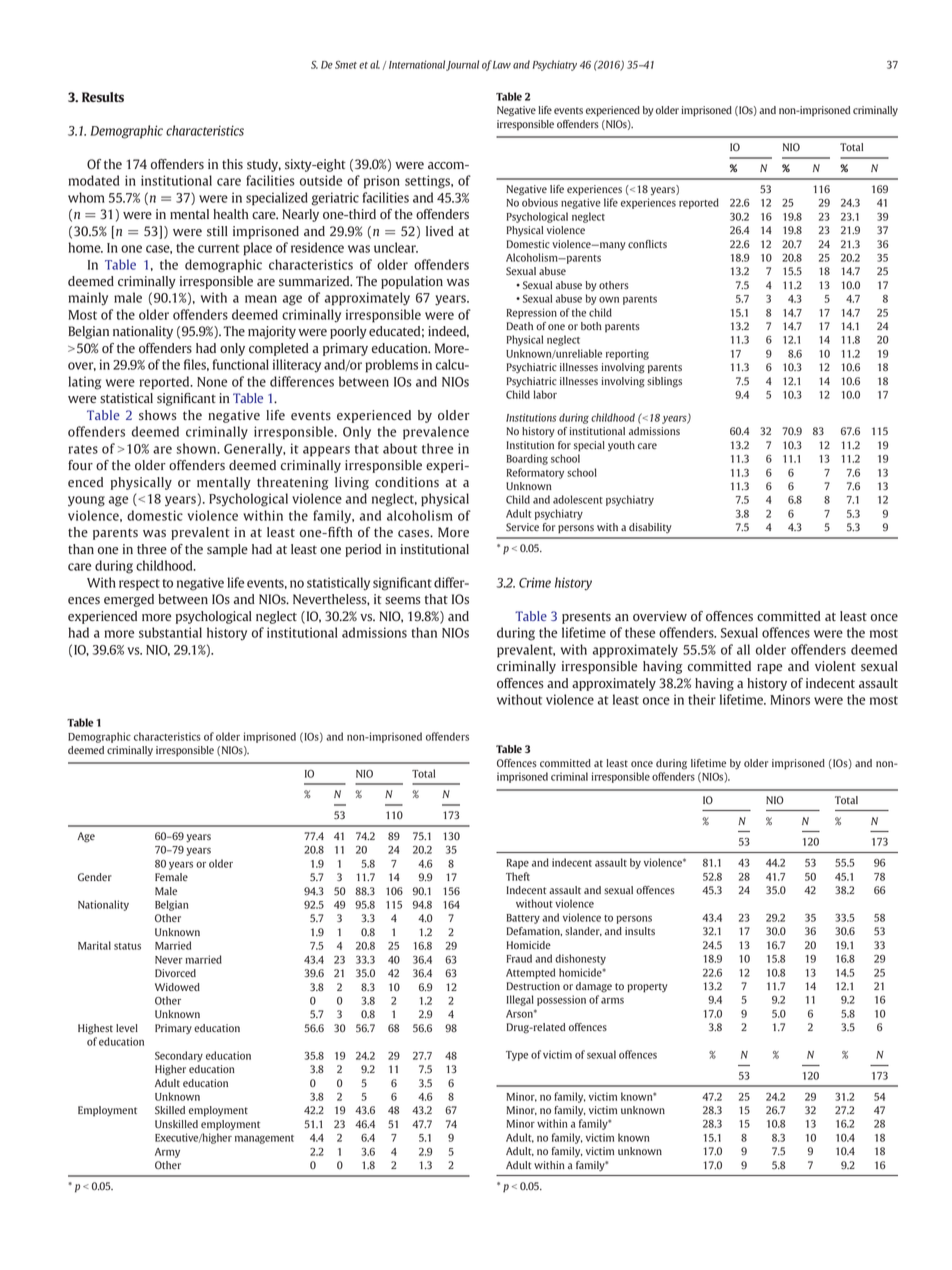  What do you see at coordinates (95, 877) in the page?
I see `Gender` at bounding box center [95, 877].
